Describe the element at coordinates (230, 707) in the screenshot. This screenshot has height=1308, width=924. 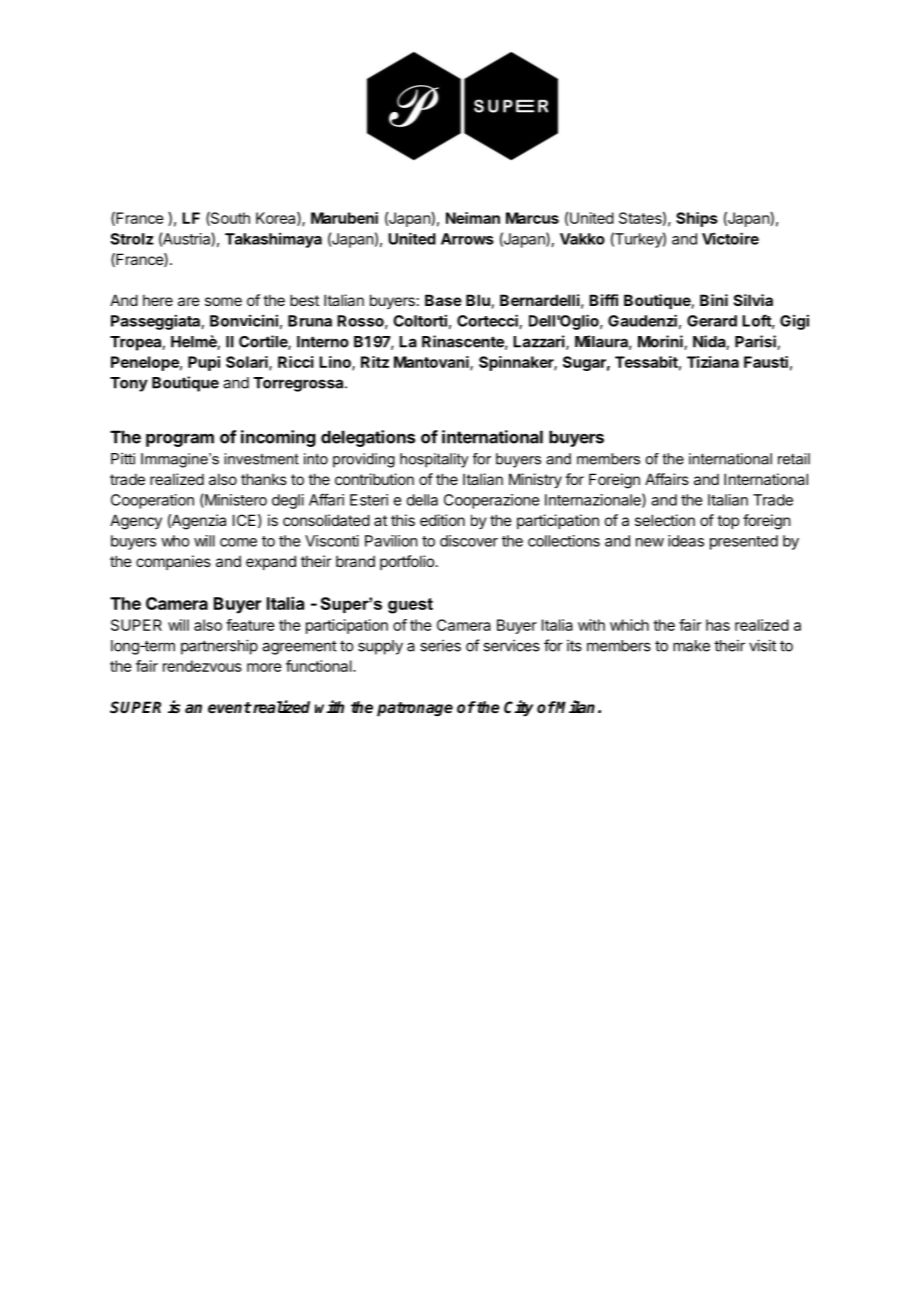
I see `event` at that location.
